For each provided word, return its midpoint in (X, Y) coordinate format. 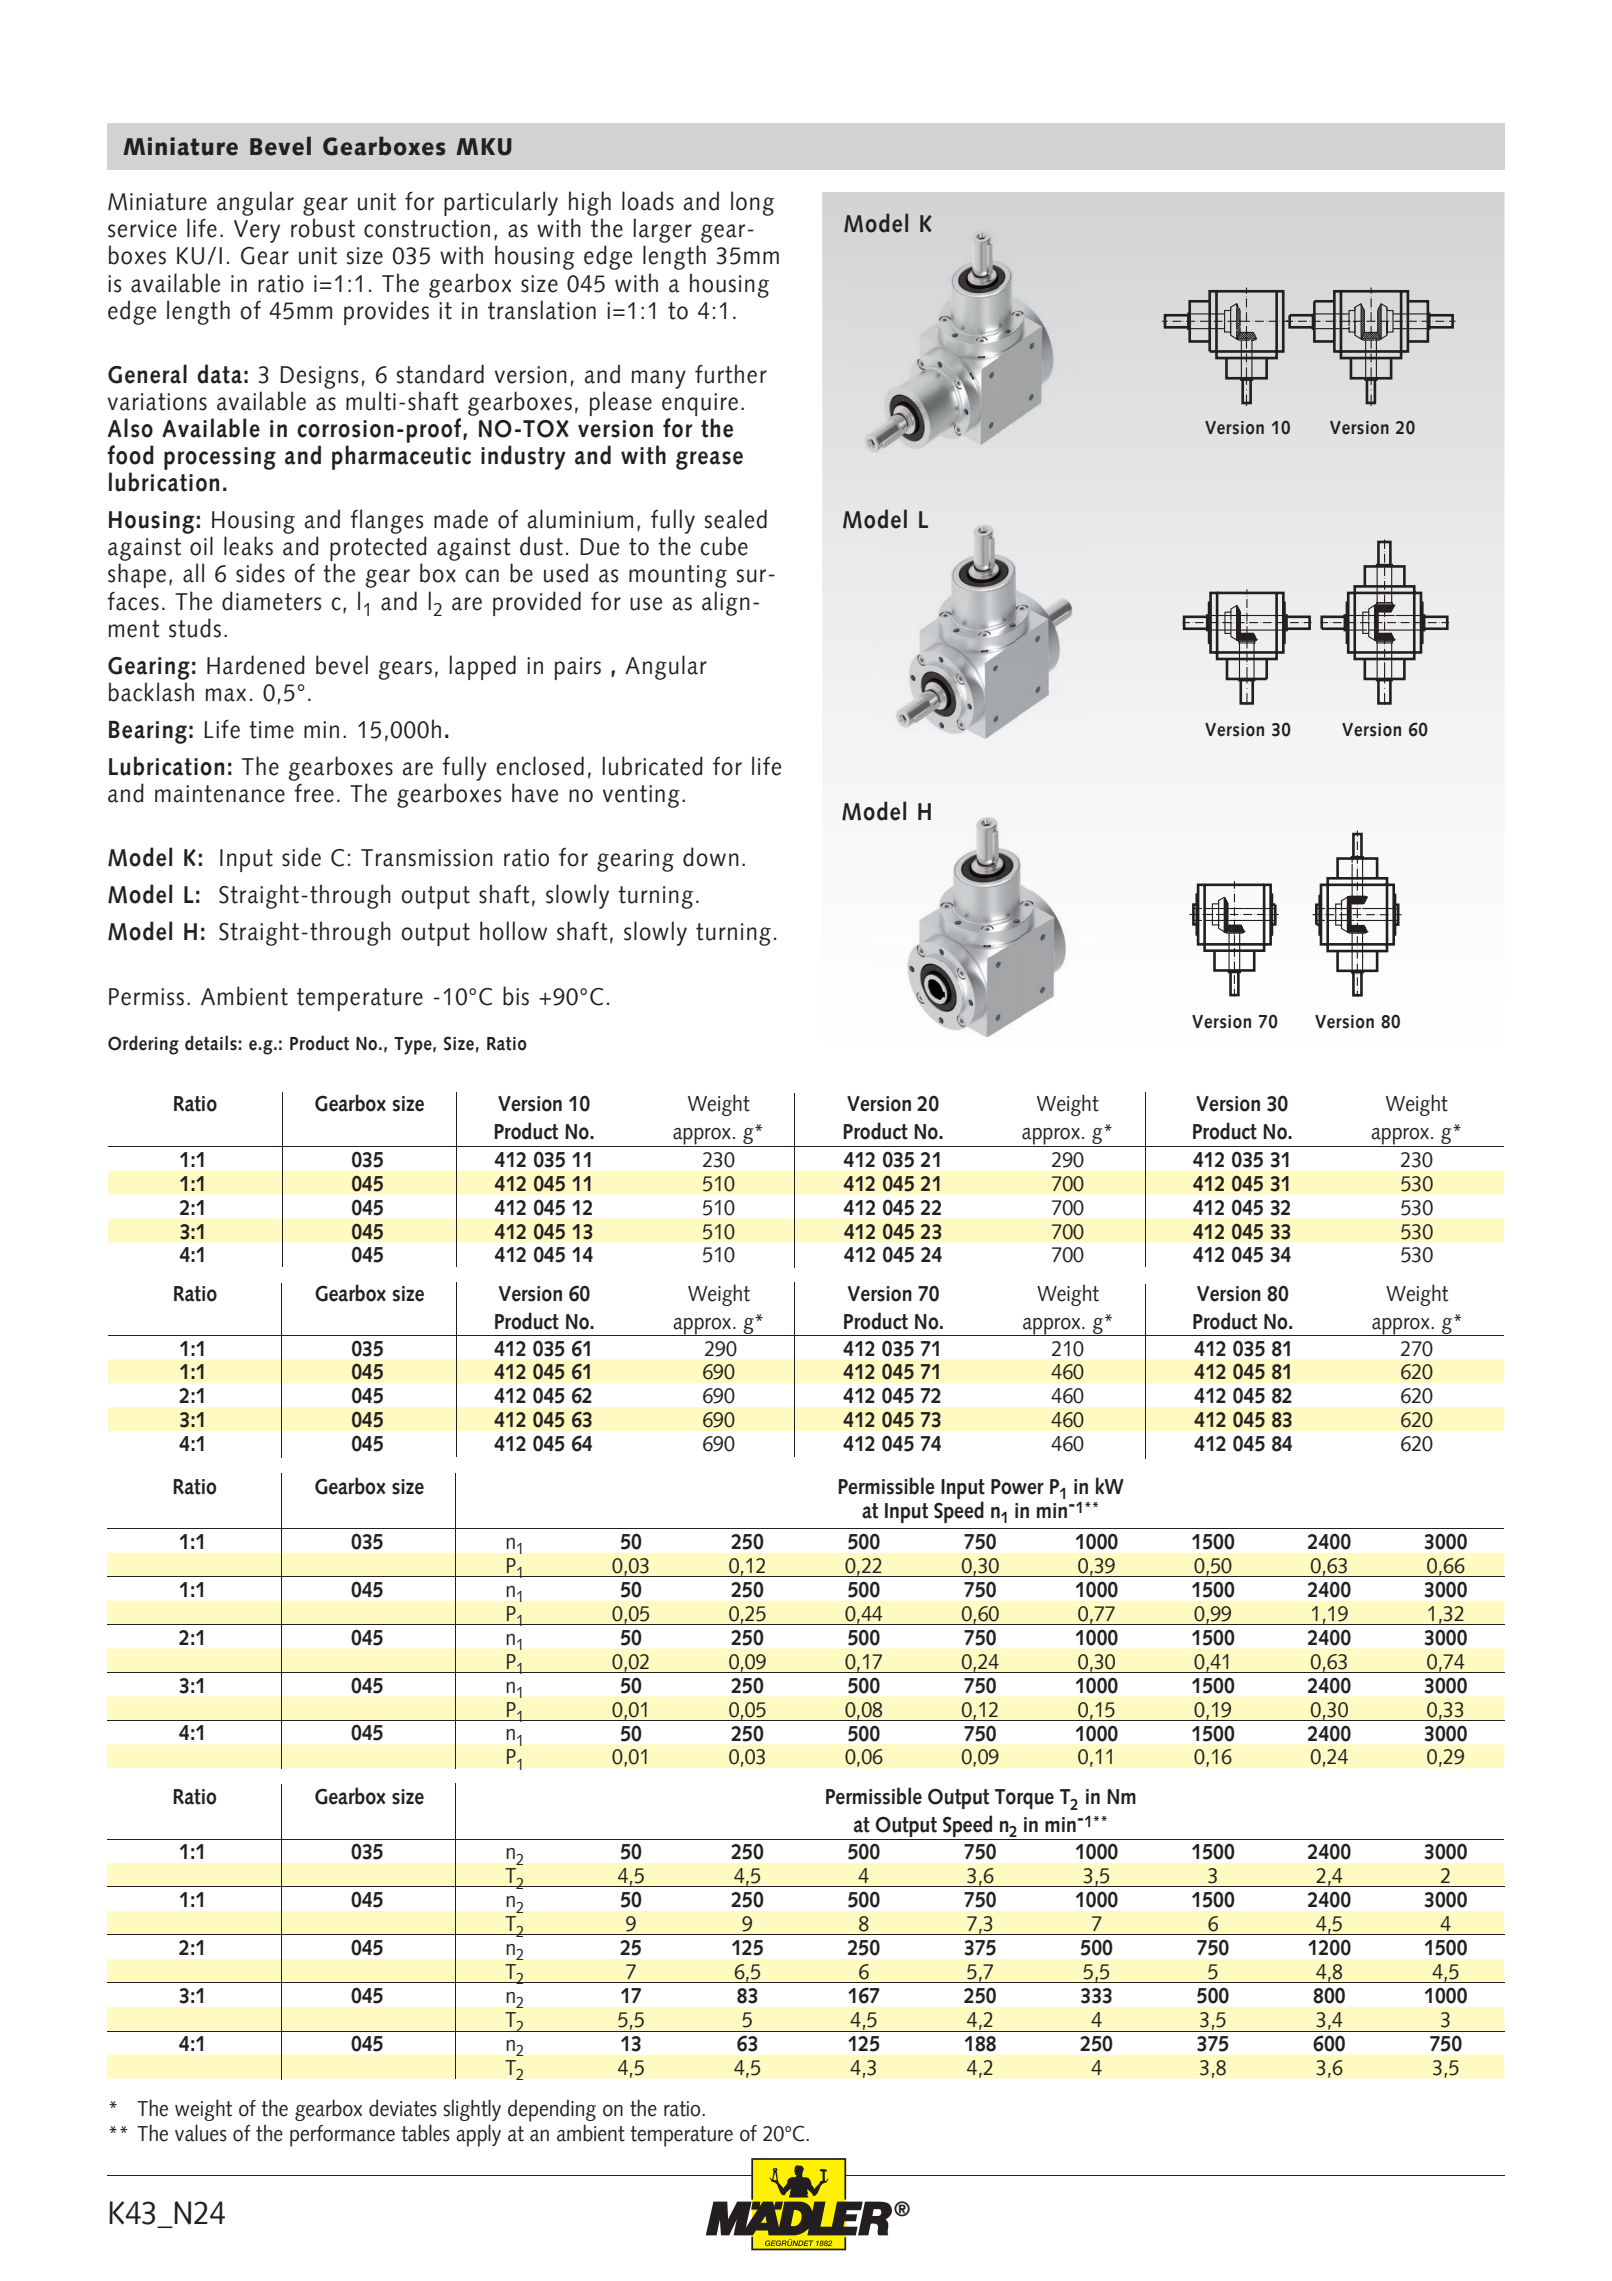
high (590, 203)
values (201, 2133)
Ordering (143, 1045)
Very (257, 231)
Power (1017, 1487)
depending (552, 2110)
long (752, 203)
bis (516, 996)
